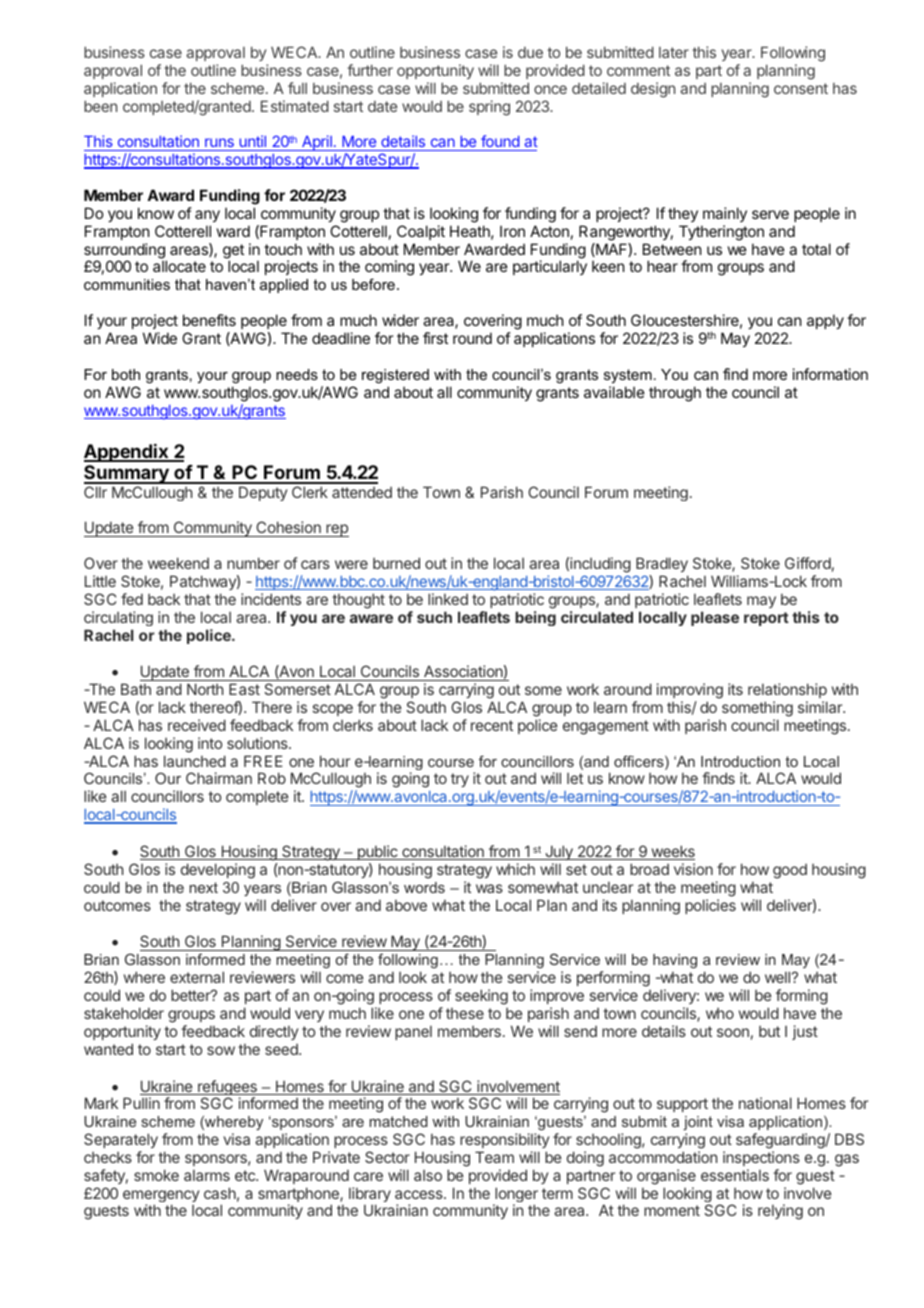  I want to click on spring, so click(489, 108).
